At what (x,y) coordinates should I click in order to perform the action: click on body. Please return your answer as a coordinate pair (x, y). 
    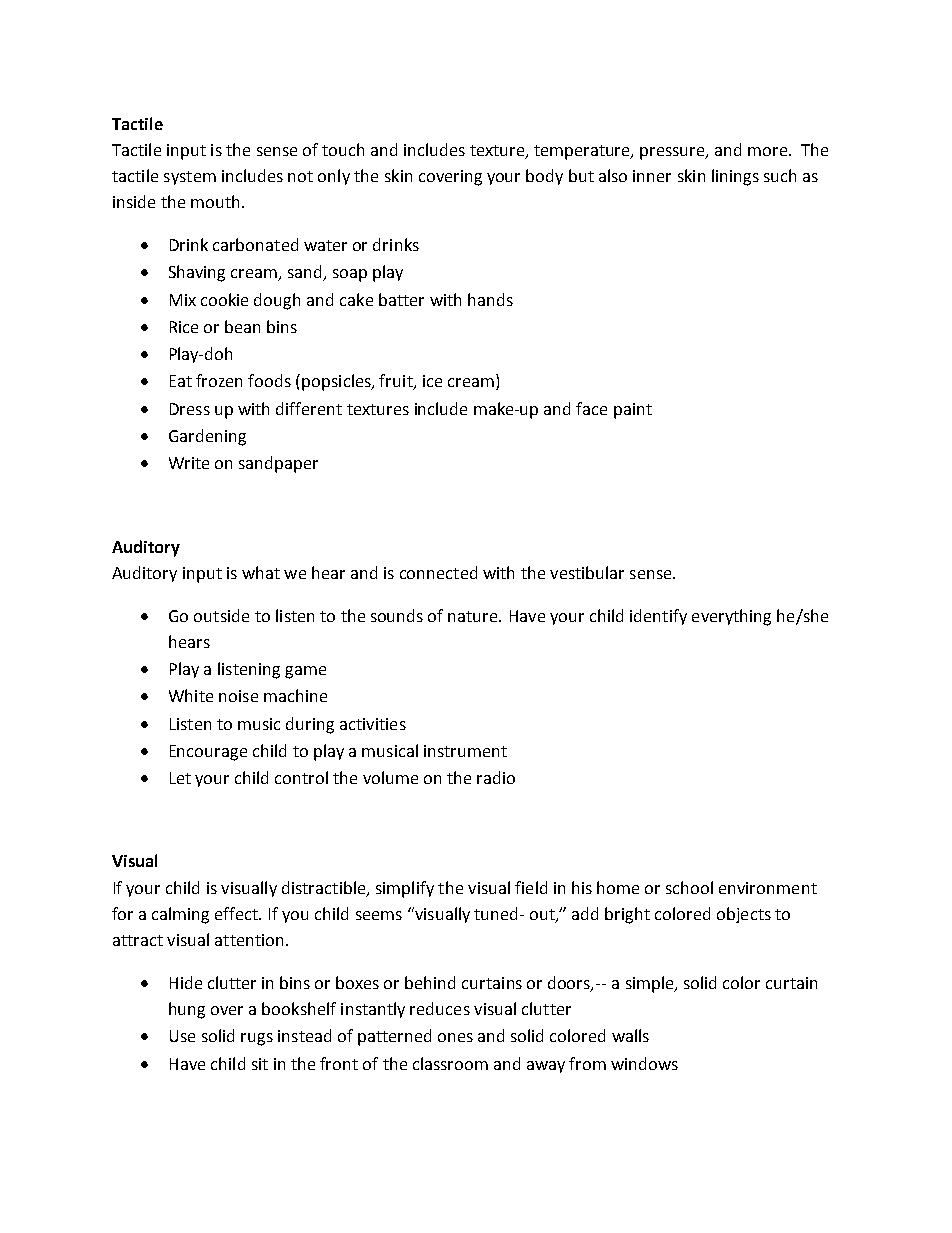
    Looking at the image, I should click on (544, 177).
